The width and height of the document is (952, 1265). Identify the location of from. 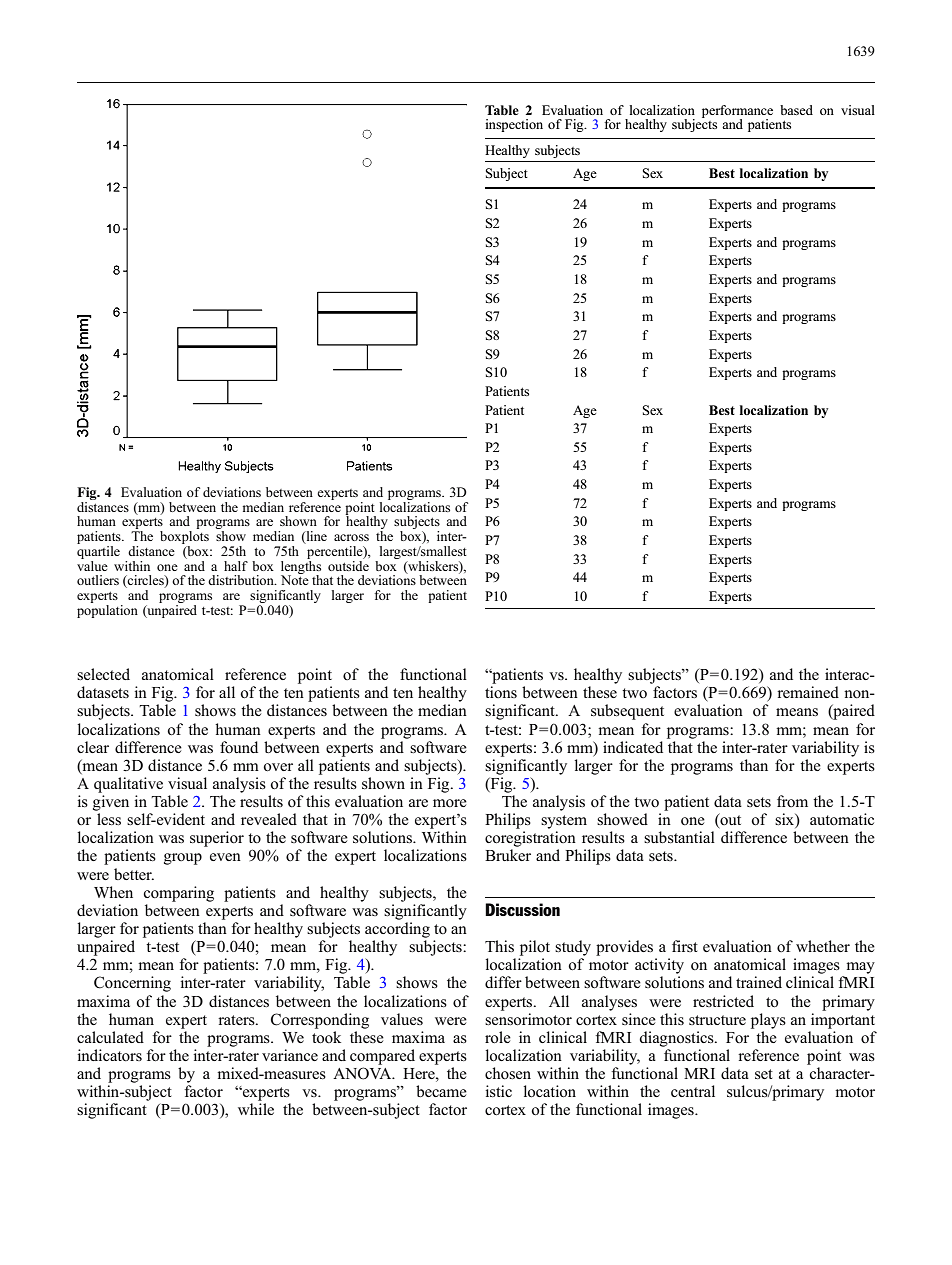
(792, 801).
